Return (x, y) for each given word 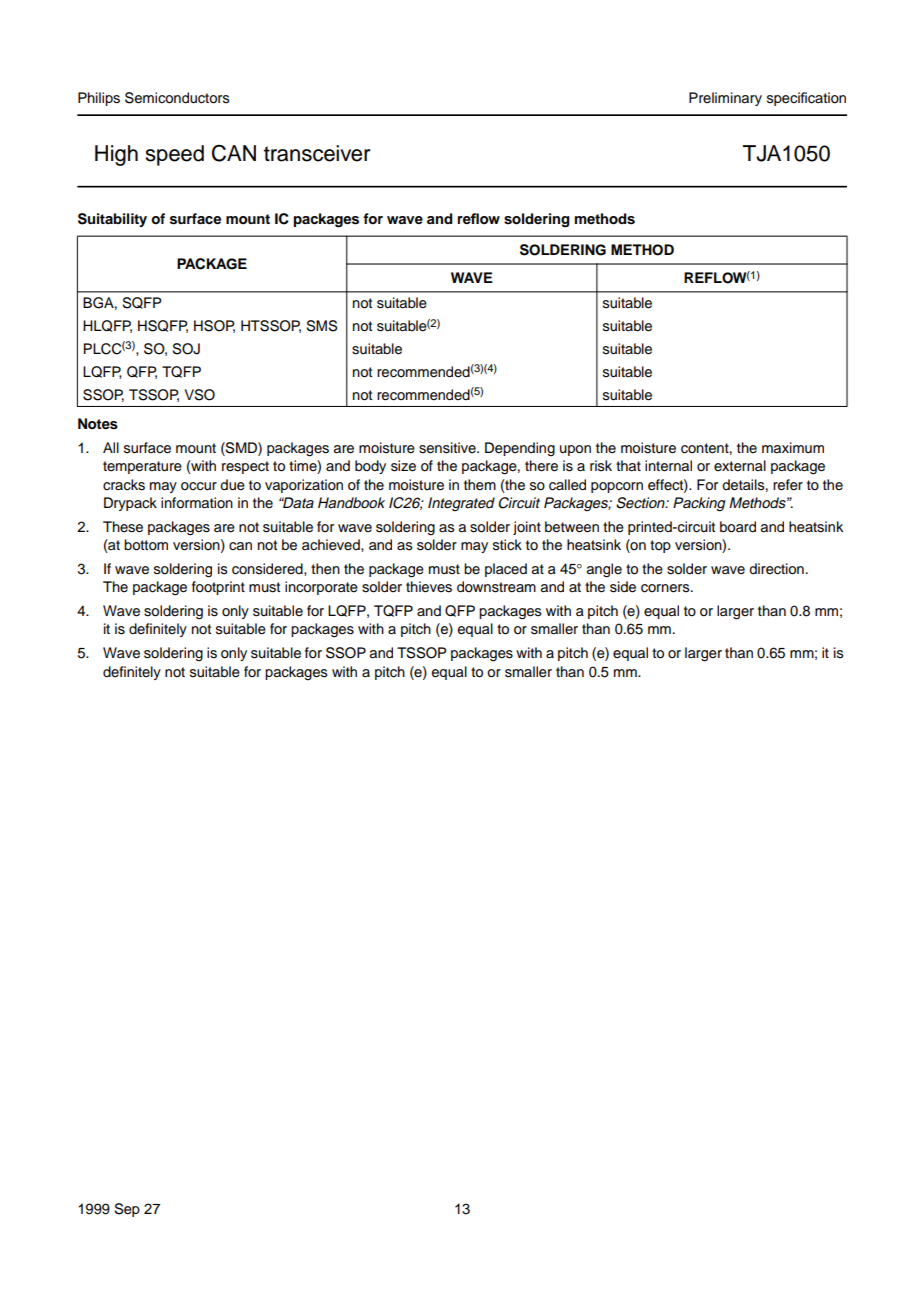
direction (776, 569)
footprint (218, 588)
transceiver (317, 153)
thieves (429, 587)
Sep (127, 1210)
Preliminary (725, 99)
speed (175, 155)
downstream (496, 587)
